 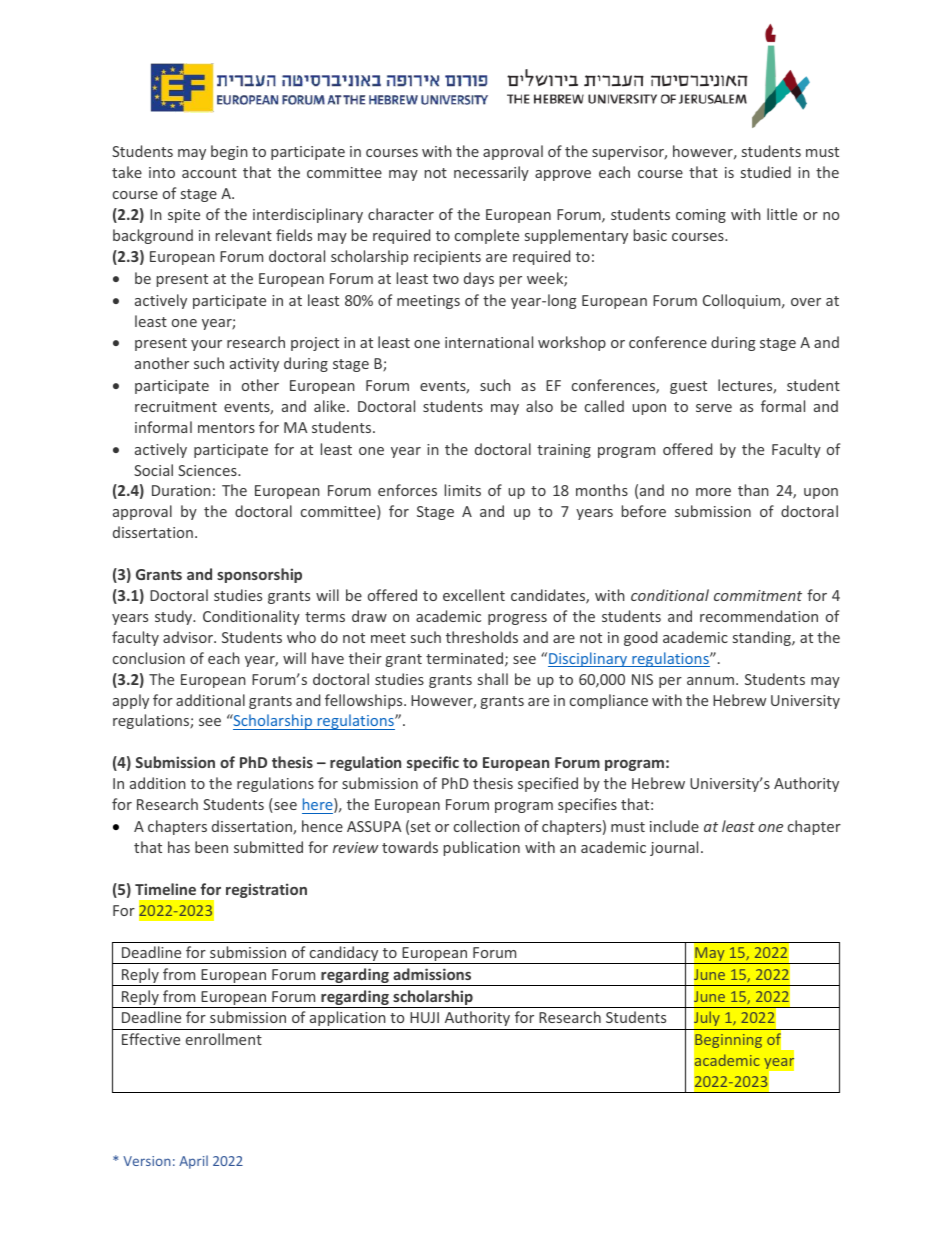 I want to click on standing, so click(x=763, y=638).
